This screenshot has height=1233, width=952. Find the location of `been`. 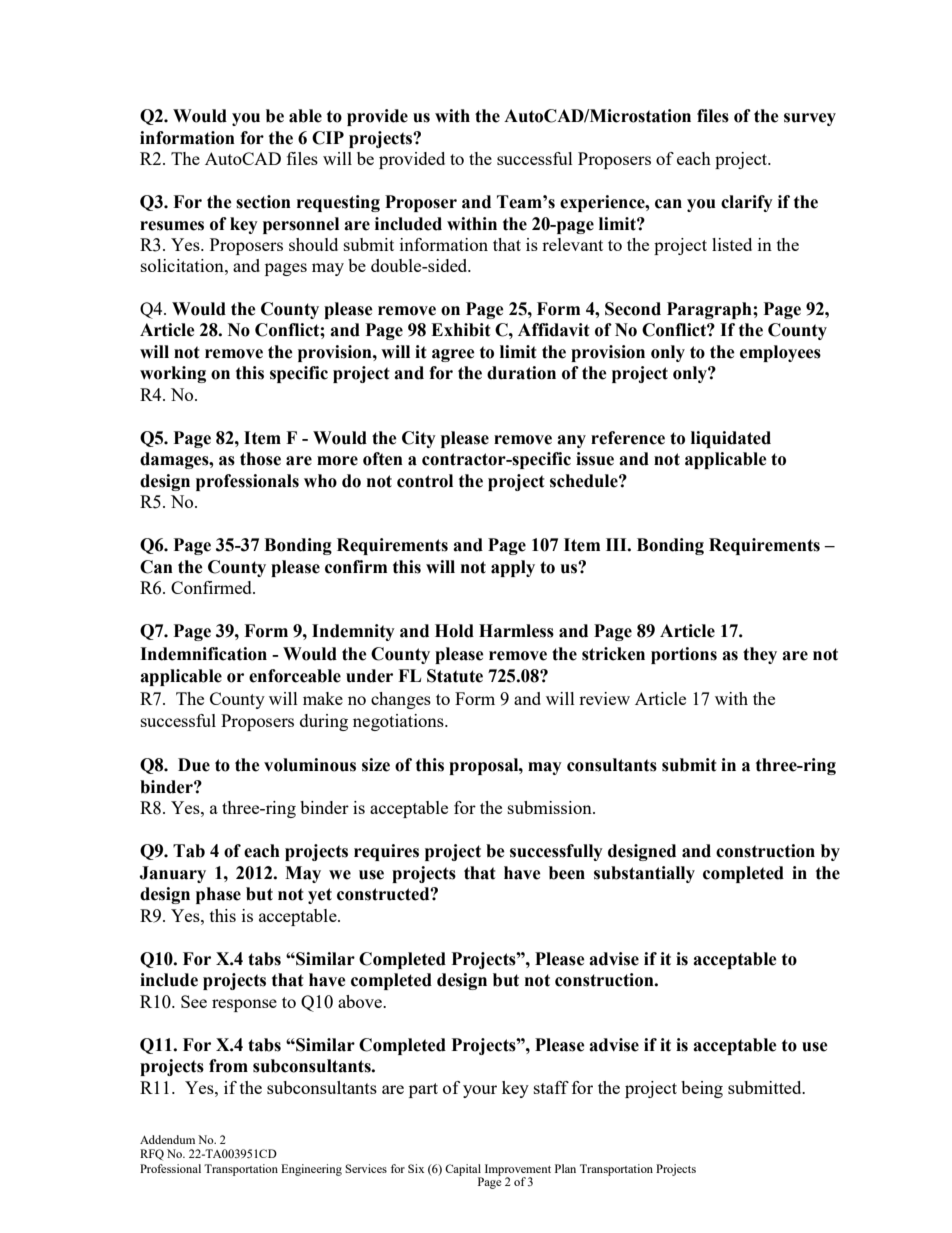

been is located at coordinates (567, 873).
